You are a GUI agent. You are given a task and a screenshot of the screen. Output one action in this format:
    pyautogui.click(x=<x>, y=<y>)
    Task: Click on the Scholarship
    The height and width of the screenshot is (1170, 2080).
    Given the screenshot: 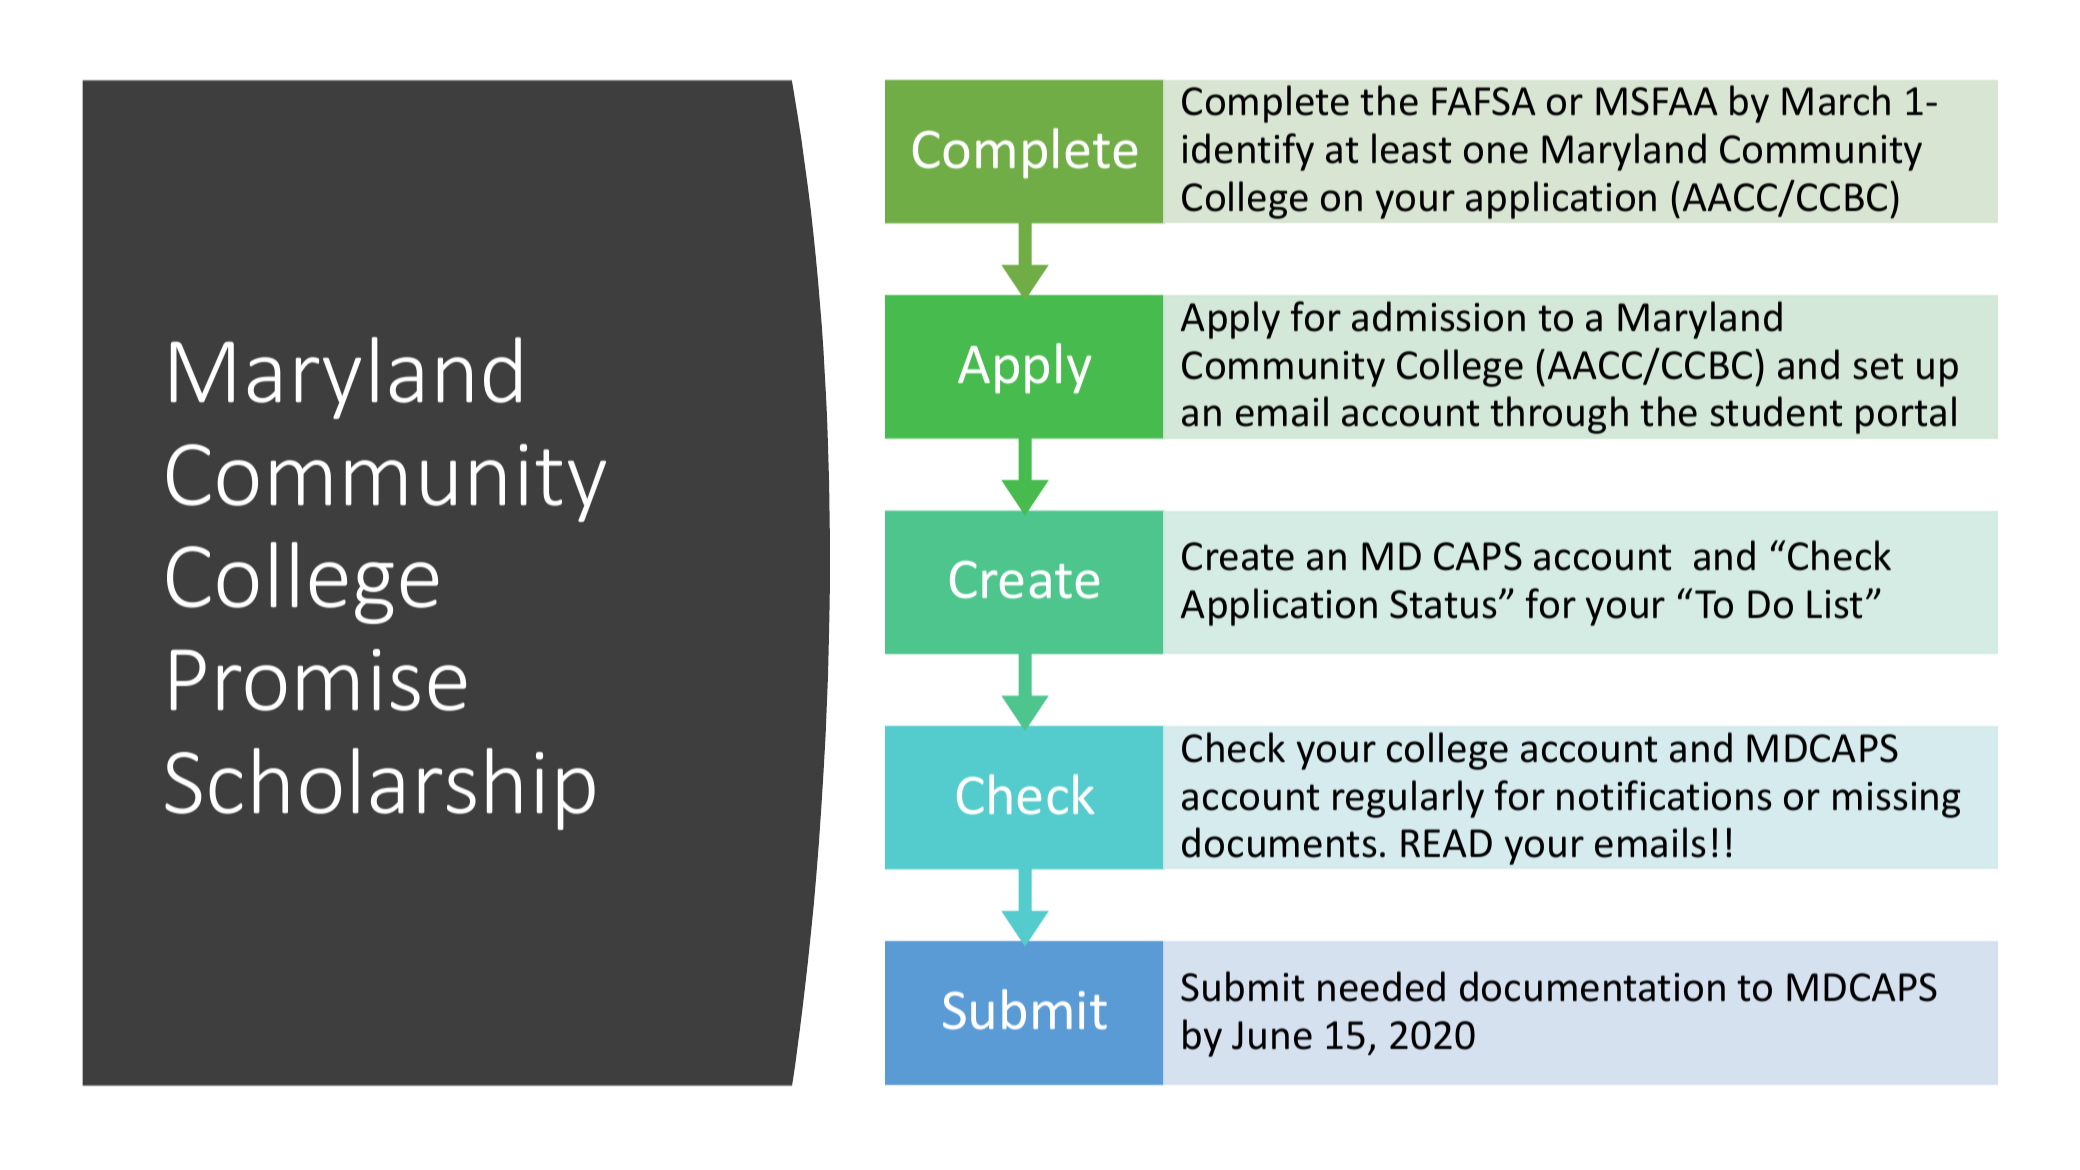 What is the action you would take?
    pyautogui.click(x=380, y=789)
